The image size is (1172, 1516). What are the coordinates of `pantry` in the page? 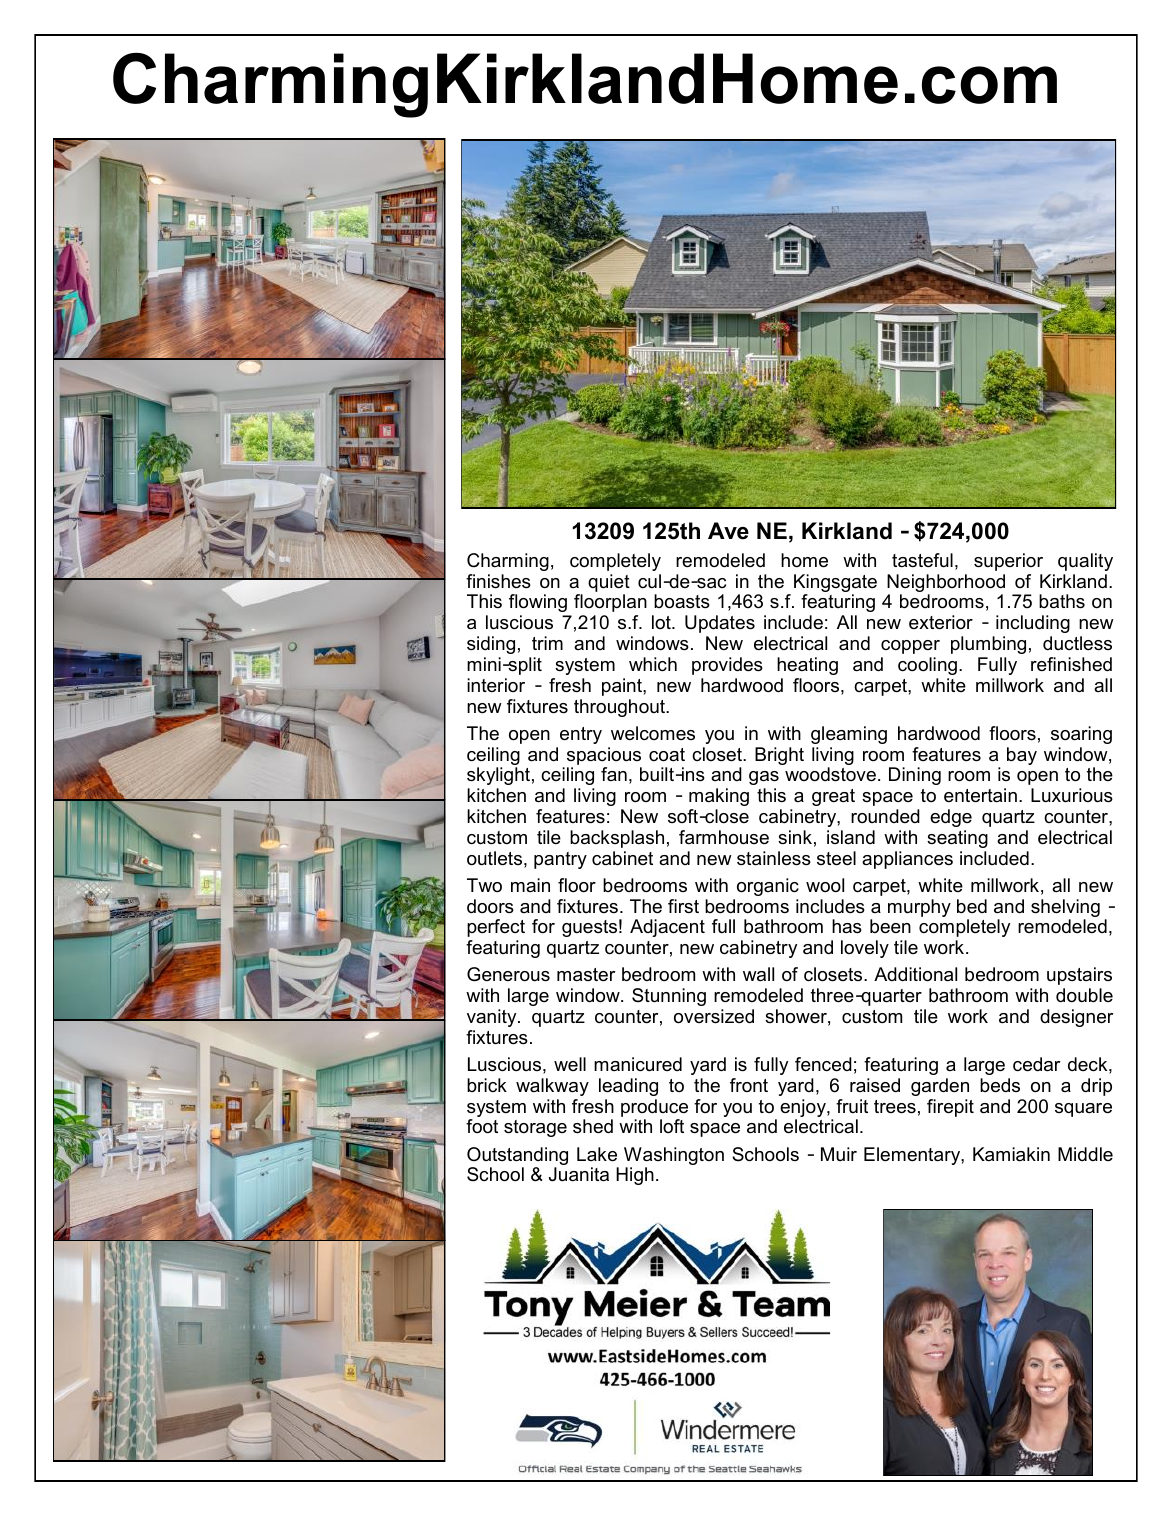 It's located at (560, 860).
